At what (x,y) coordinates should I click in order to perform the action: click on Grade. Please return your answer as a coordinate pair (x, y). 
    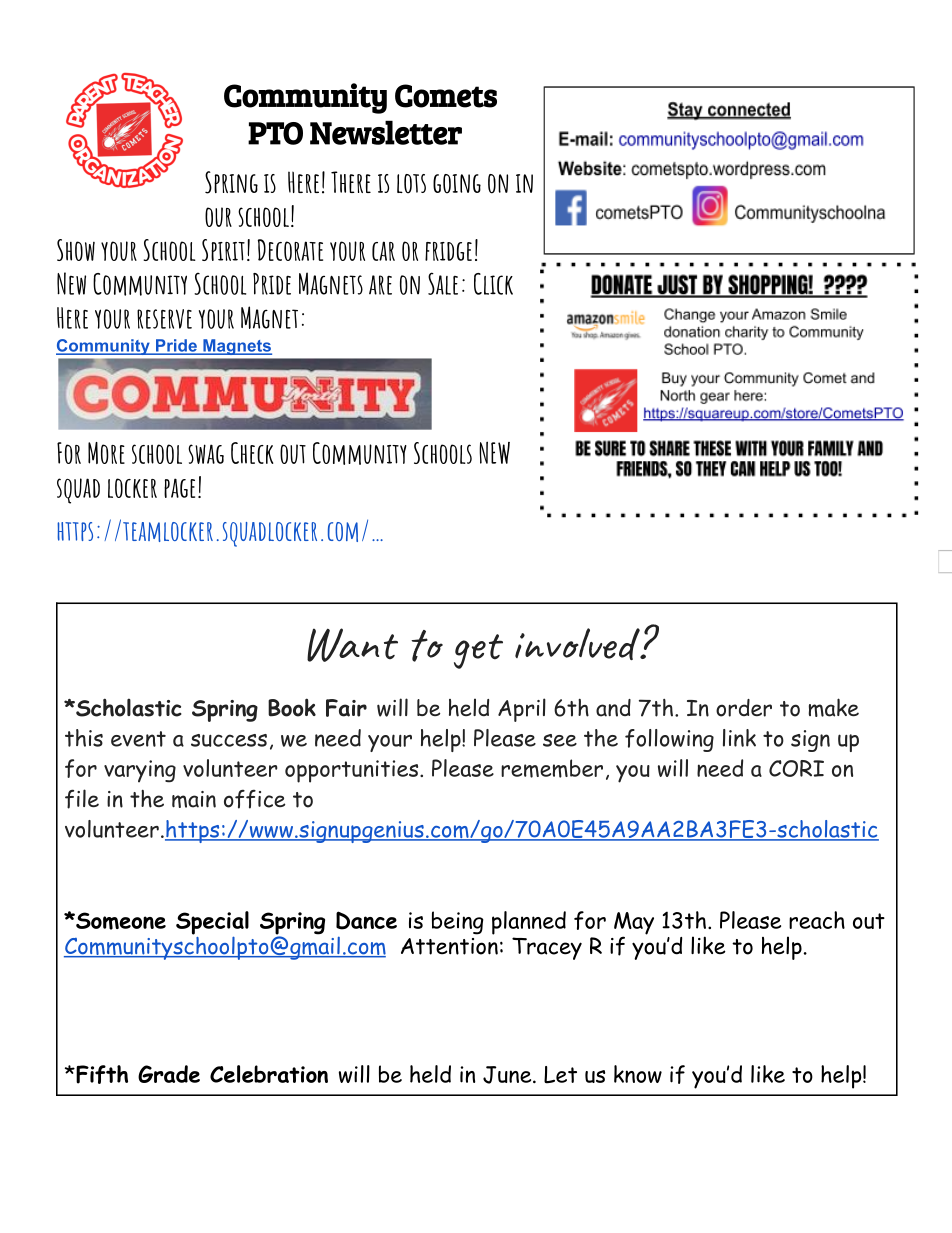
    Looking at the image, I should click on (169, 1074).
